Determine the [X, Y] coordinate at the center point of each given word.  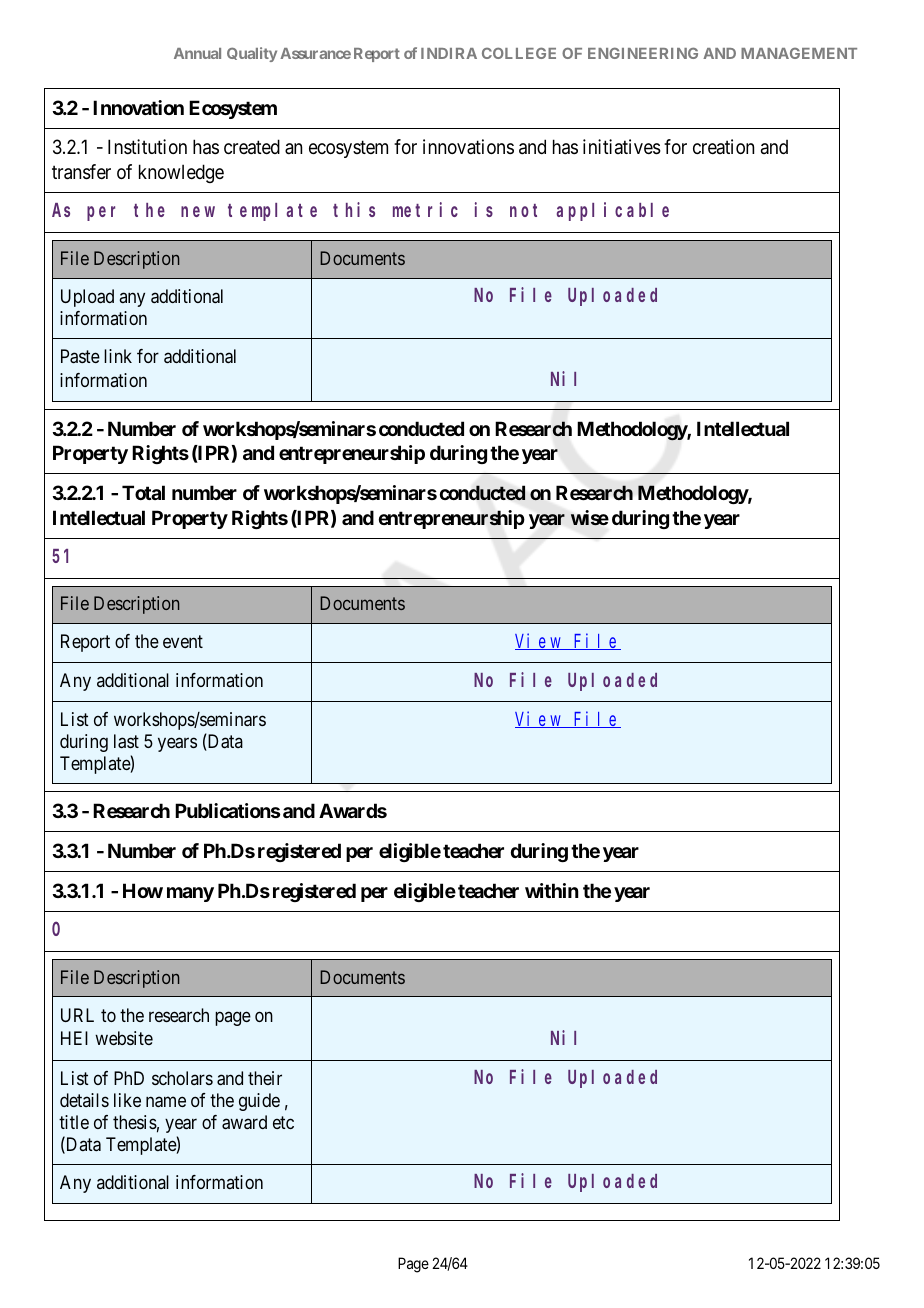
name [166, 1101]
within [552, 890]
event [183, 641]
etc [283, 1122]
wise [590, 518]
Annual [197, 53]
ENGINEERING [643, 53]
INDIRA [449, 53]
